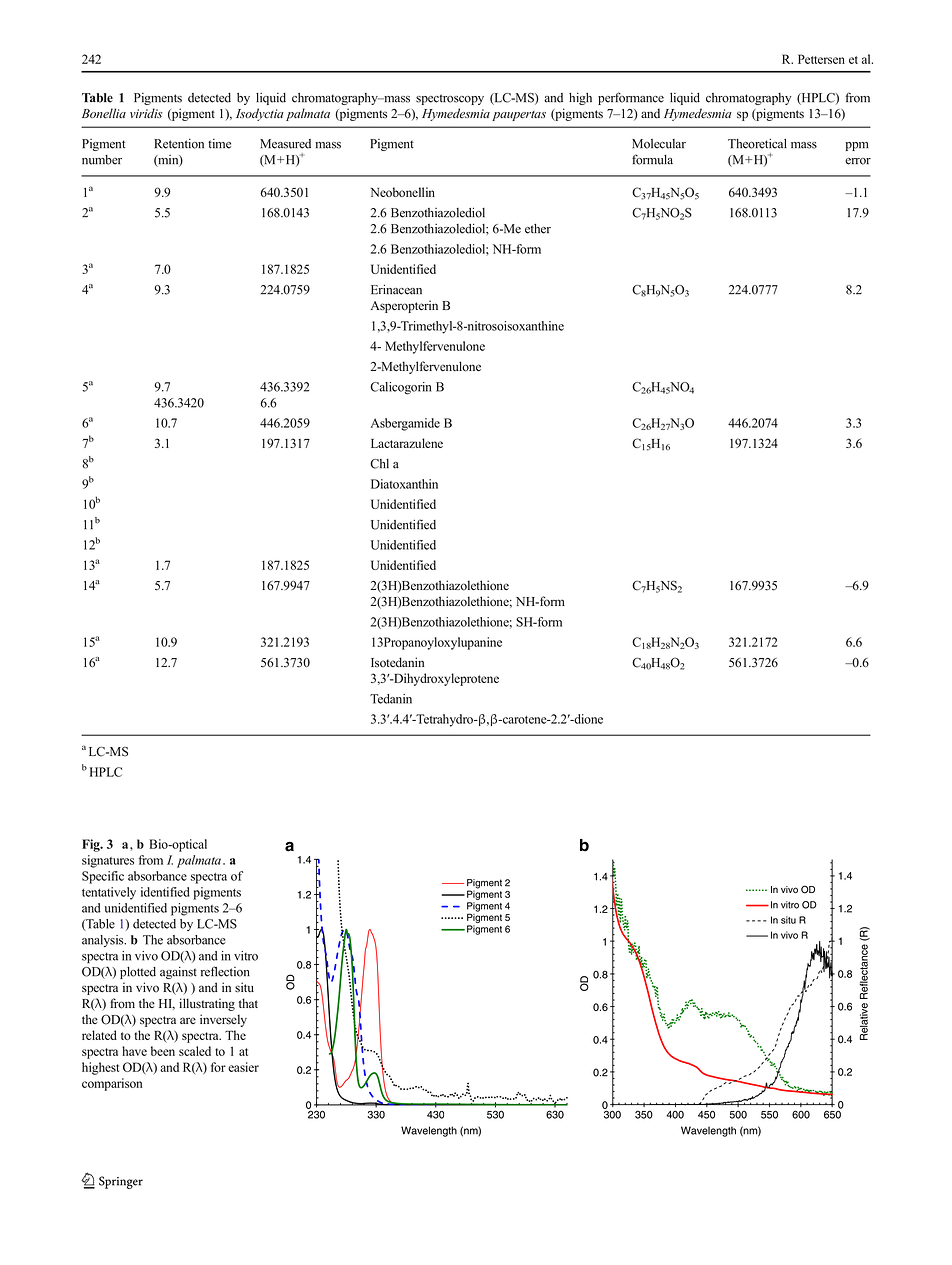 The image size is (952, 1265). Describe the element at coordinates (538, 229) in the document. I see `ether` at that location.
